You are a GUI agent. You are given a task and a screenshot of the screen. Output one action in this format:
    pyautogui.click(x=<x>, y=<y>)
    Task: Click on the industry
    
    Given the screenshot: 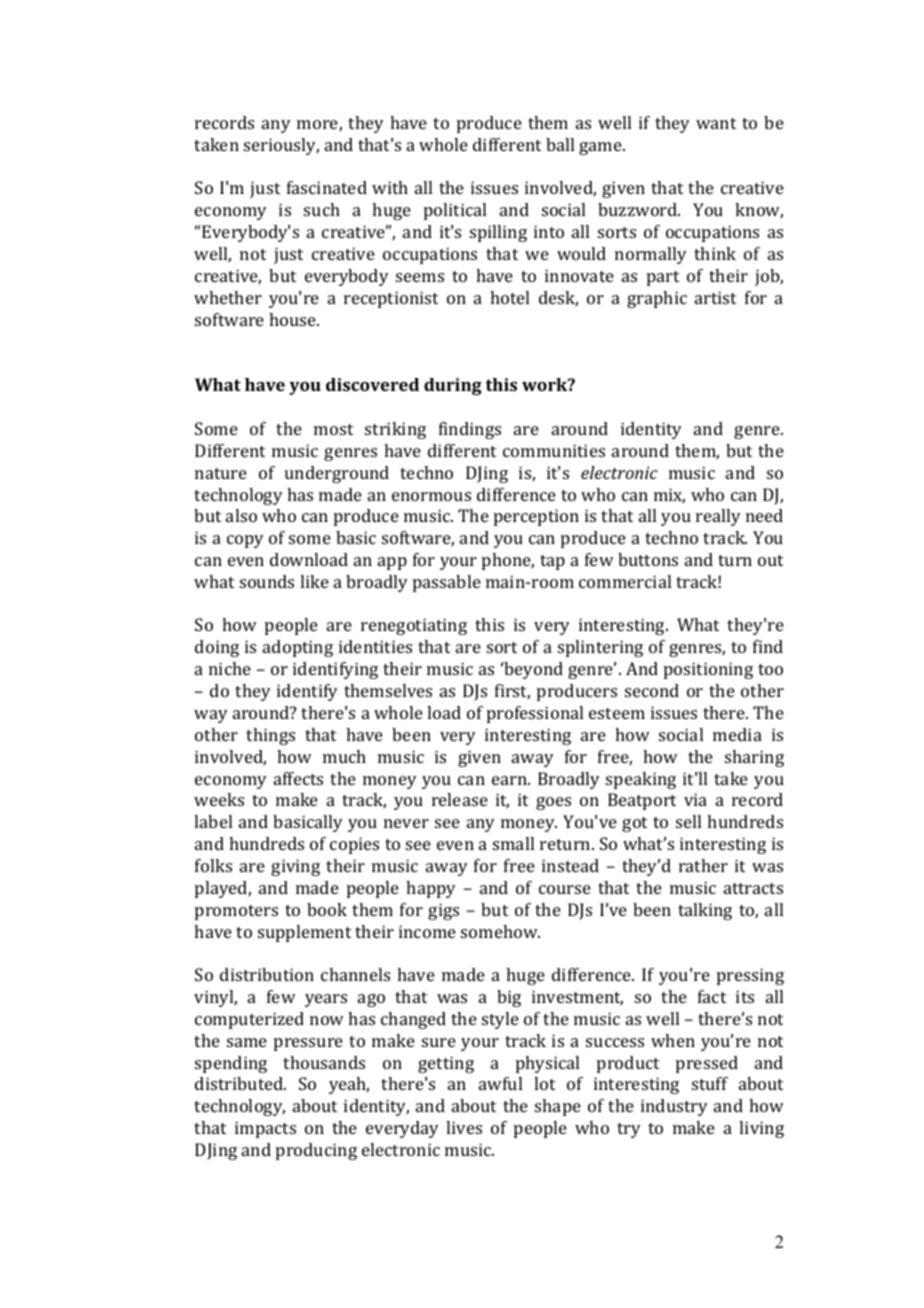 What is the action you would take?
    pyautogui.click(x=674, y=1107)
